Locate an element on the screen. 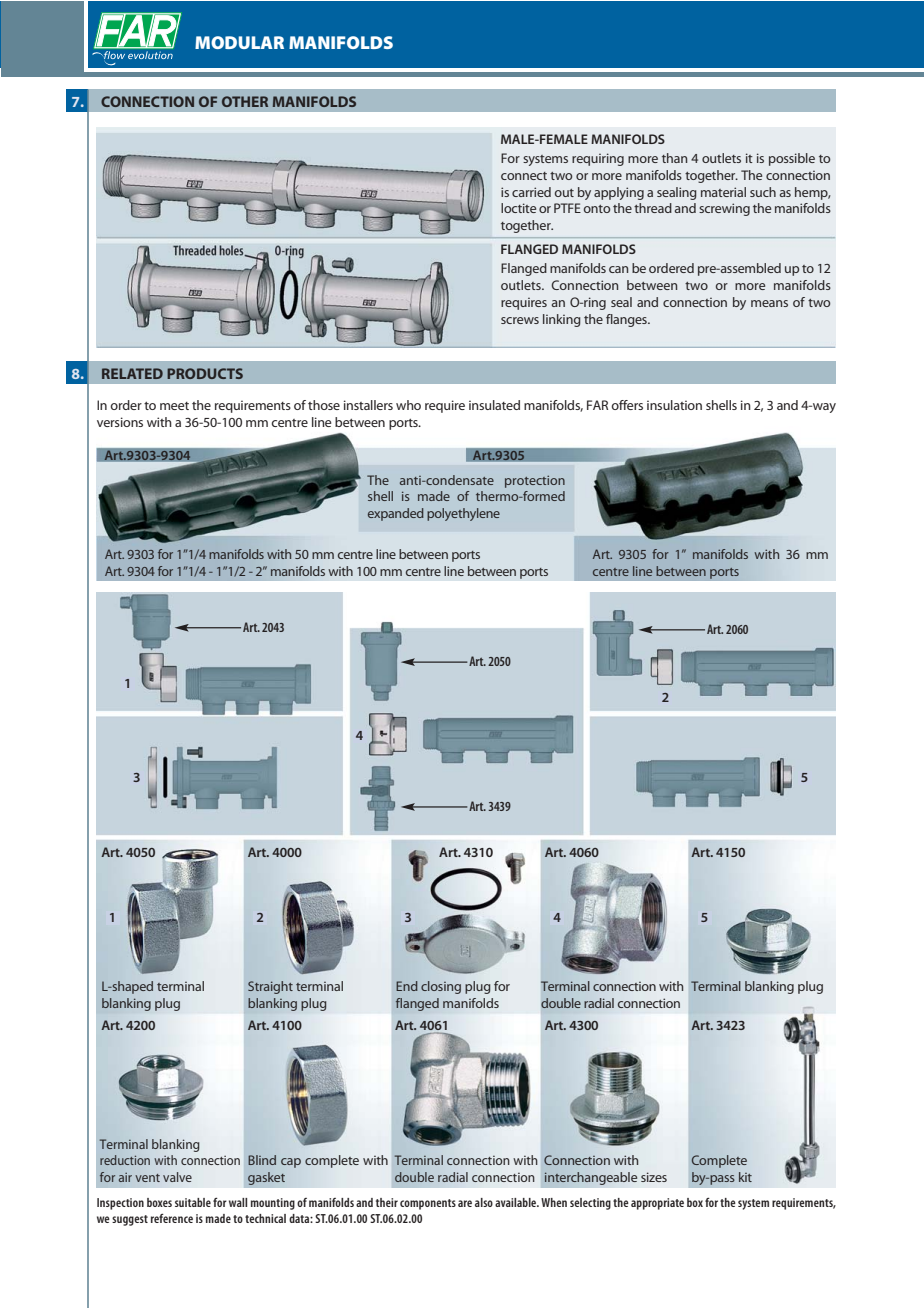 Image resolution: width=924 pixels, height=1308 pixels. suitable is located at coordinates (193, 1202).
